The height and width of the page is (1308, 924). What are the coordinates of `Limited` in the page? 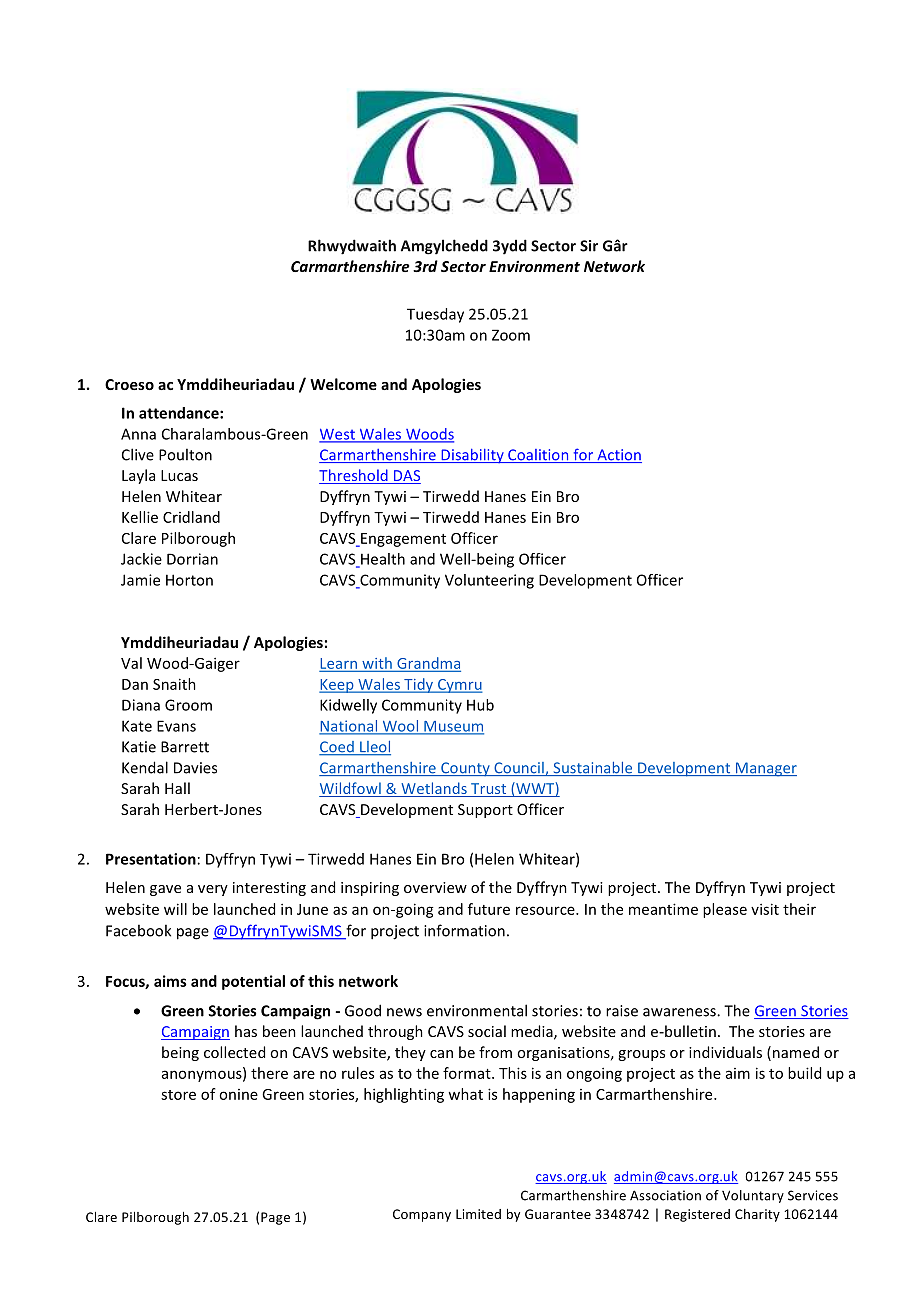 It's located at (478, 1214).
